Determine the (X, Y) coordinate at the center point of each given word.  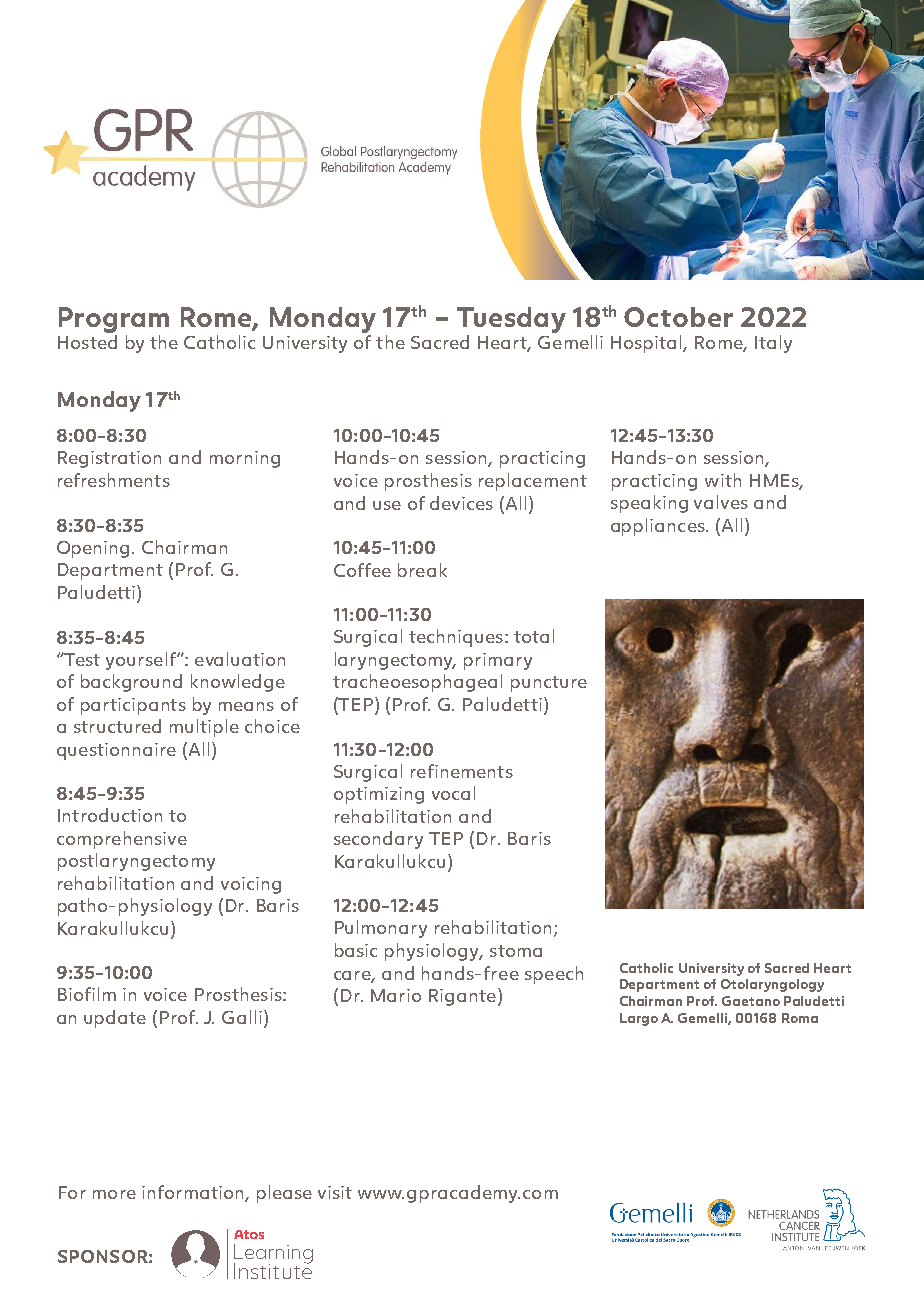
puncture (549, 684)
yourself (142, 661)
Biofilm (87, 994)
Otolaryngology (772, 985)
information (194, 1193)
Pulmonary (381, 929)
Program (114, 320)
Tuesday (511, 320)
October (678, 317)
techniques (456, 638)
